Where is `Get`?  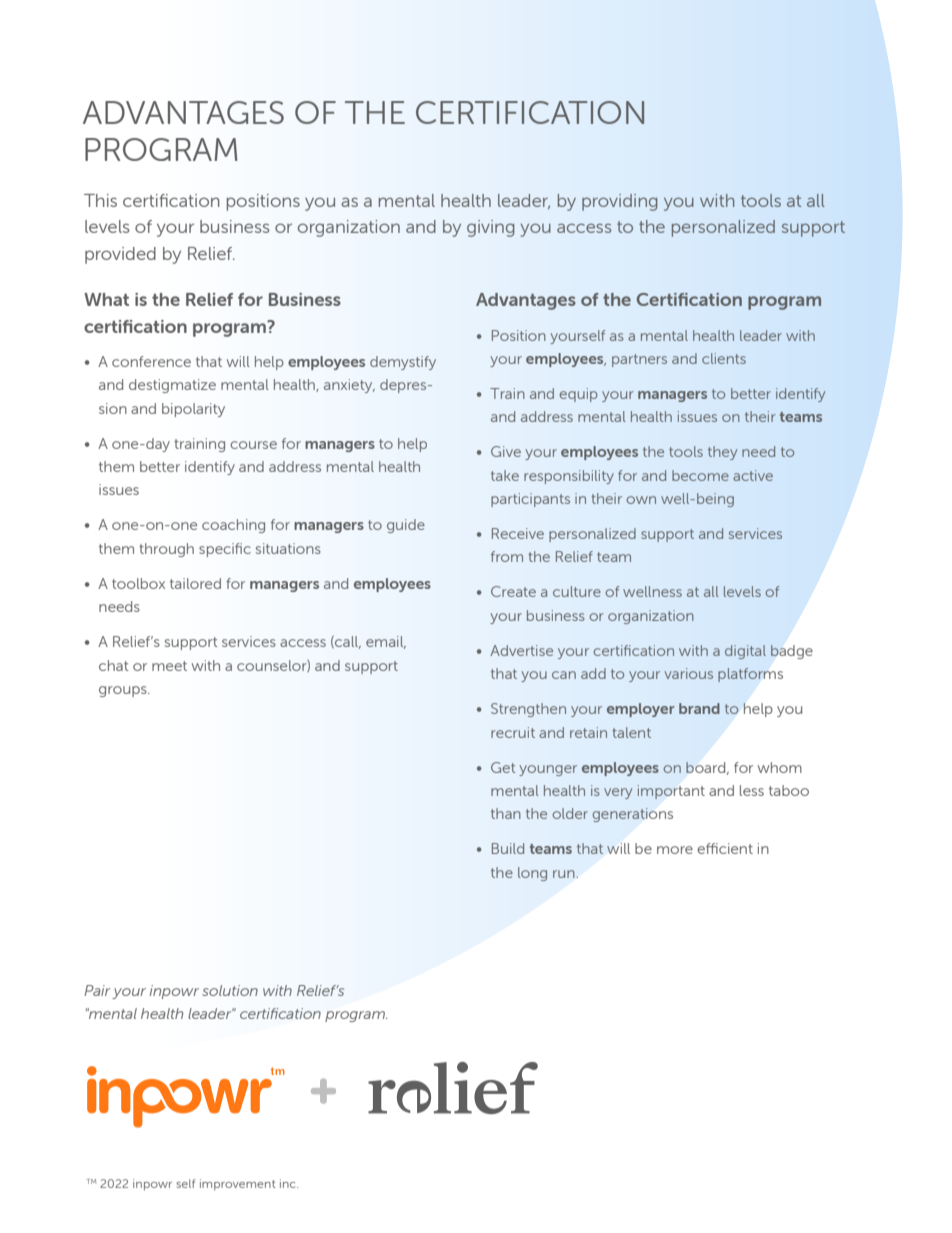
Get is located at coordinates (503, 767).
